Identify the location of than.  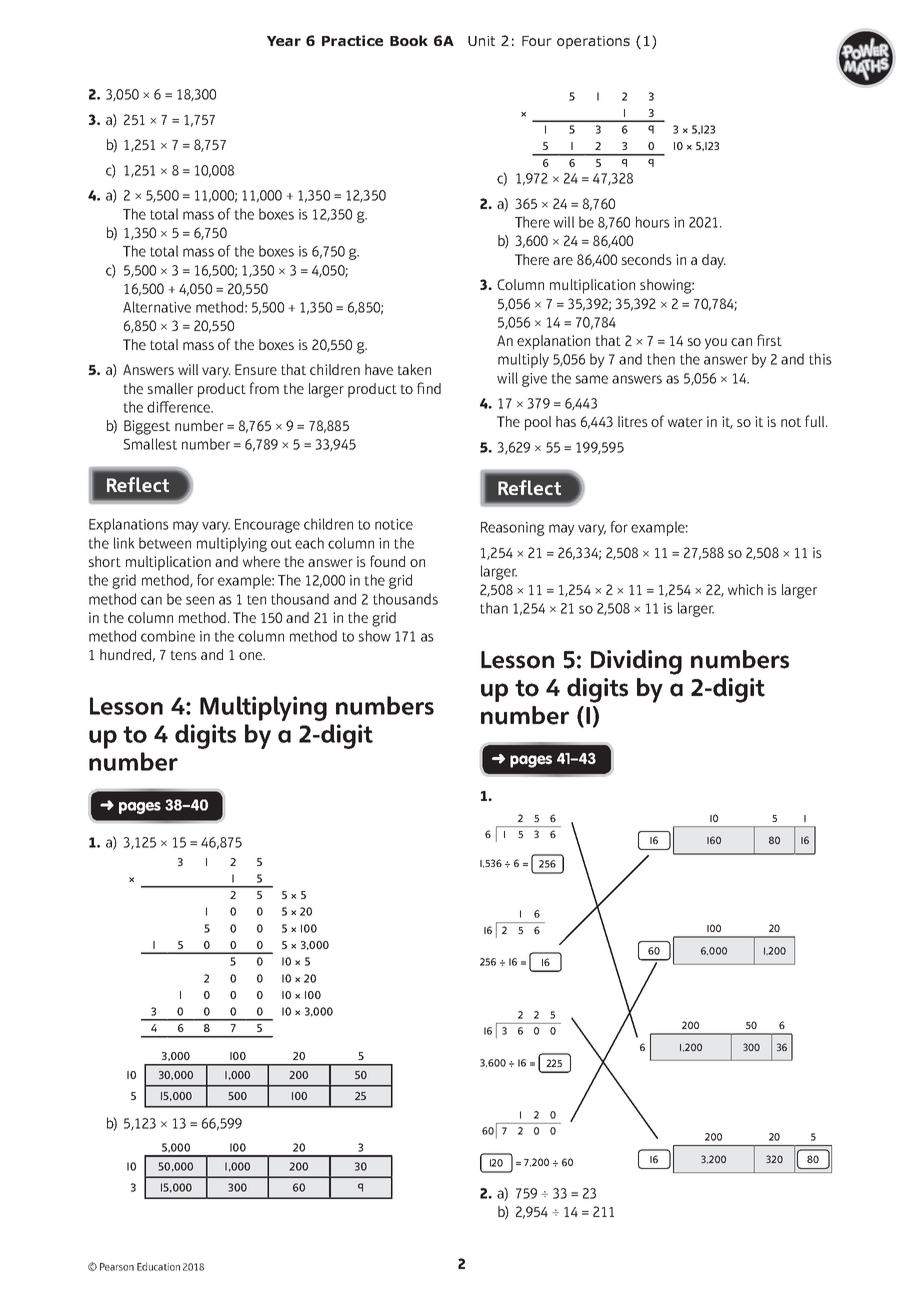
(494, 608).
